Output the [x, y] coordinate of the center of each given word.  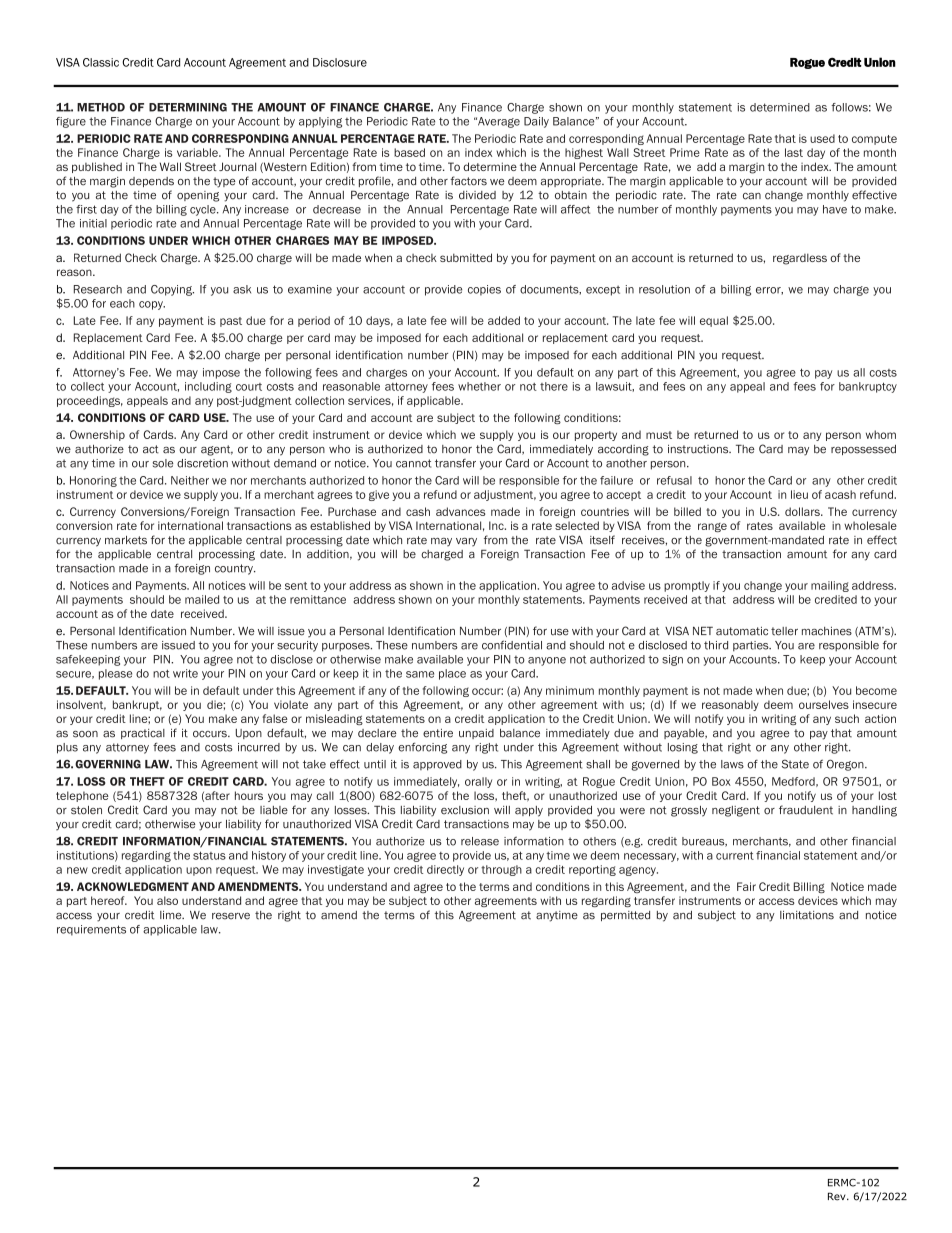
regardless [800, 259]
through [501, 870]
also [167, 900]
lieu [799, 494]
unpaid [476, 734]
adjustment [505, 495]
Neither [190, 480]
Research [98, 289]
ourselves [824, 704]
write [185, 673]
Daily [536, 122]
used [822, 138]
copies [484, 290]
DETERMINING [188, 107]
